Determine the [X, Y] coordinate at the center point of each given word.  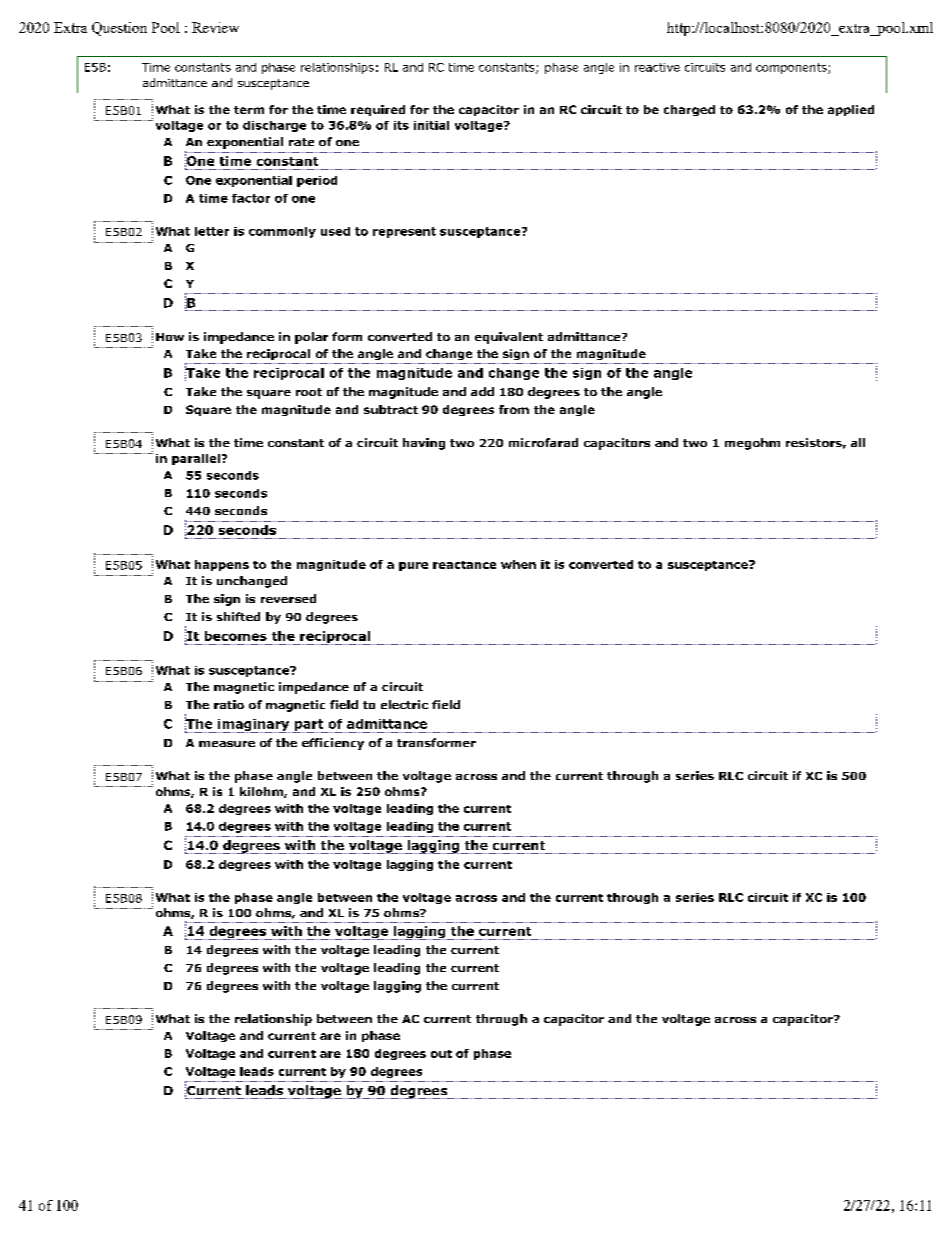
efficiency [333, 744]
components [792, 68]
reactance [464, 565]
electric [404, 704]
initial [431, 125]
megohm [752, 444]
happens [222, 565]
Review [215, 27]
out [441, 1054]
